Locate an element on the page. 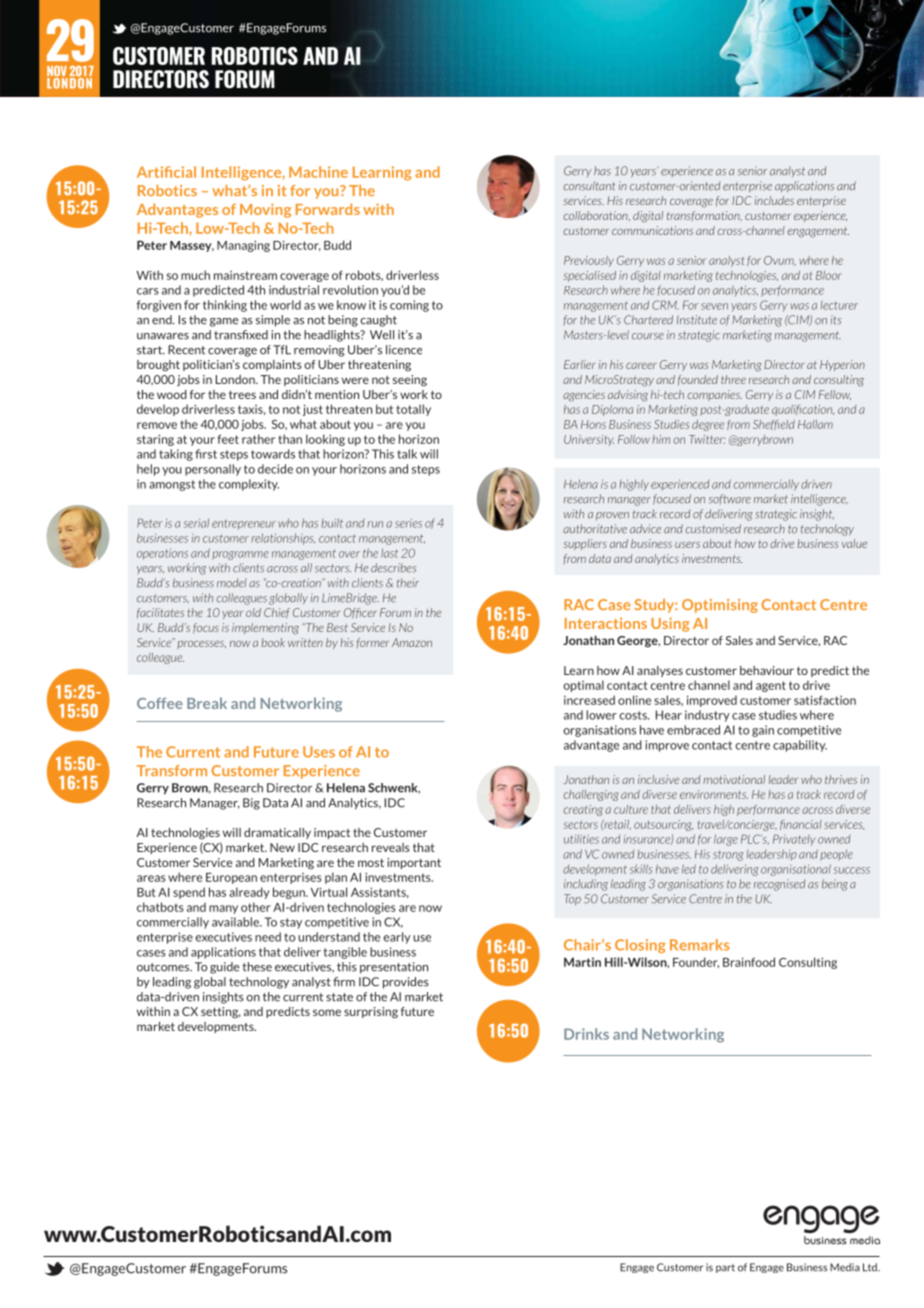 The height and width of the image is (1308, 924). NOV is located at coordinates (57, 72).
